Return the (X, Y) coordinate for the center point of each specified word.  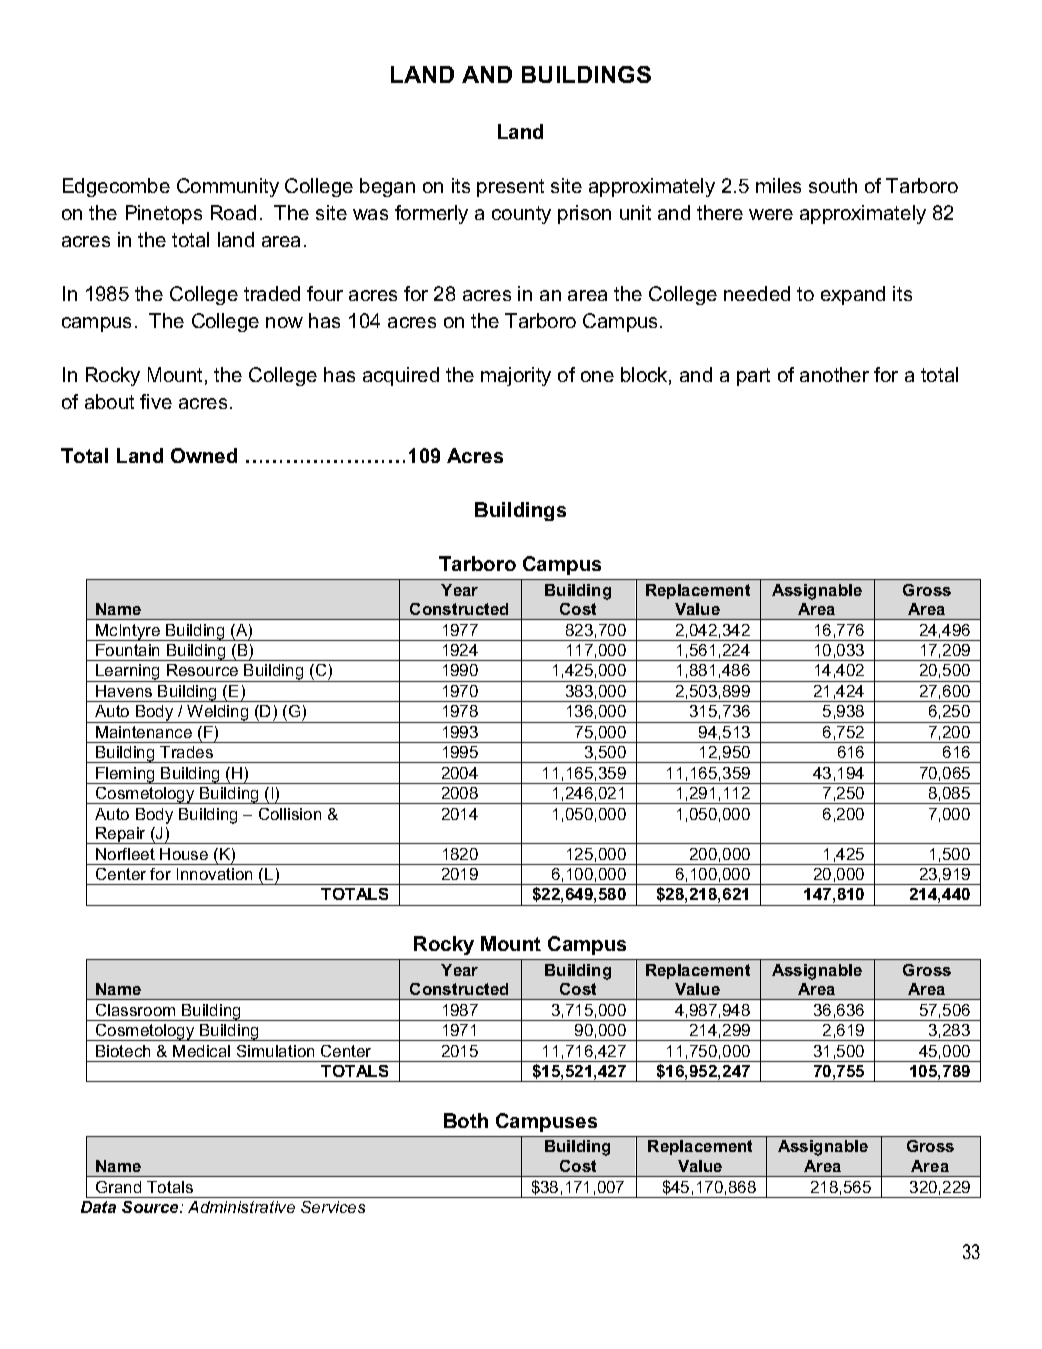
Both (466, 1120)
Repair (121, 835)
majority (516, 376)
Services (333, 1207)
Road (233, 212)
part (753, 377)
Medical (201, 1051)
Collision (290, 814)
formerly (431, 214)
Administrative (241, 1207)
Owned (204, 455)
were (771, 214)
